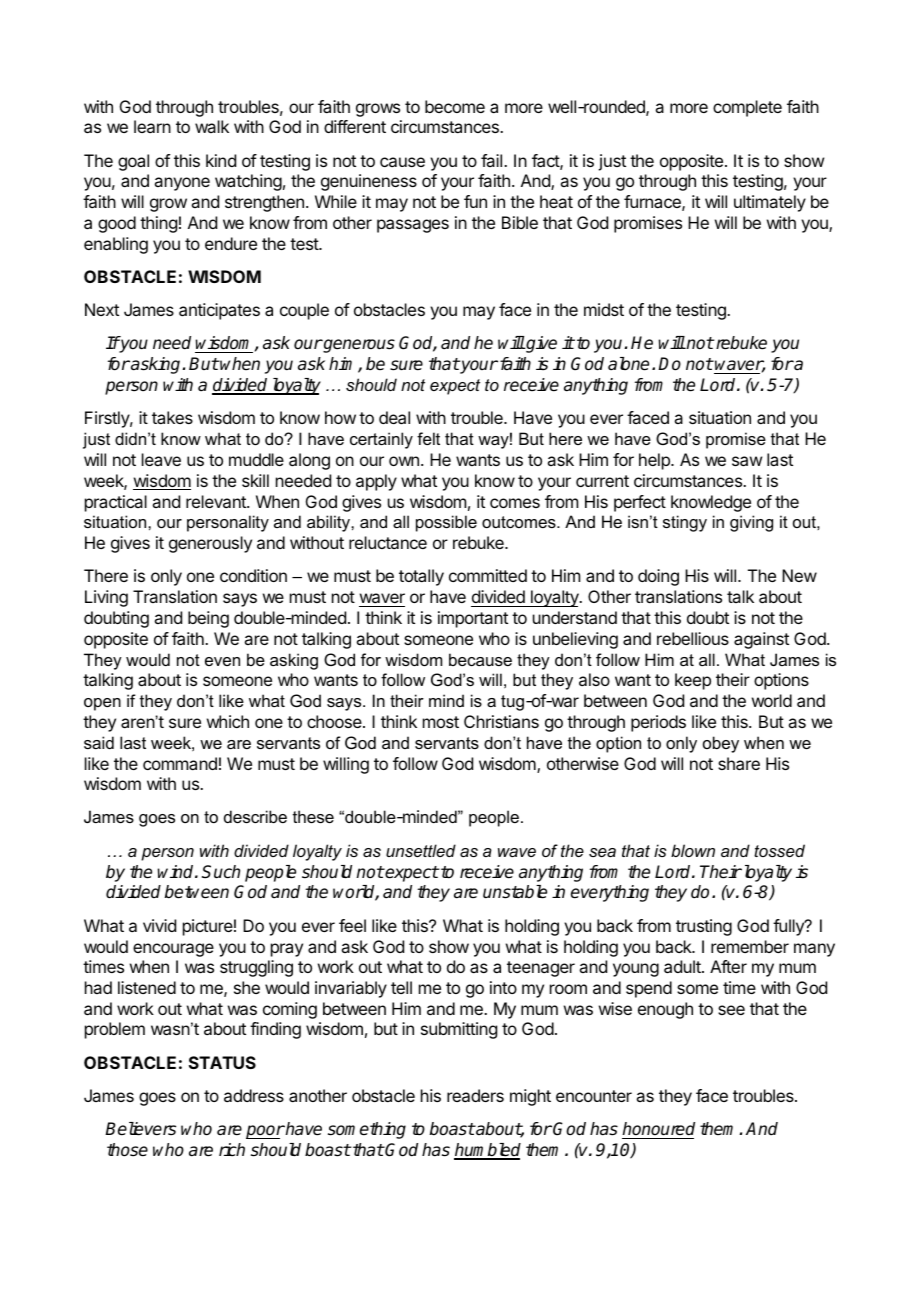  What do you see at coordinates (455, 106) in the screenshot?
I see `become` at bounding box center [455, 106].
